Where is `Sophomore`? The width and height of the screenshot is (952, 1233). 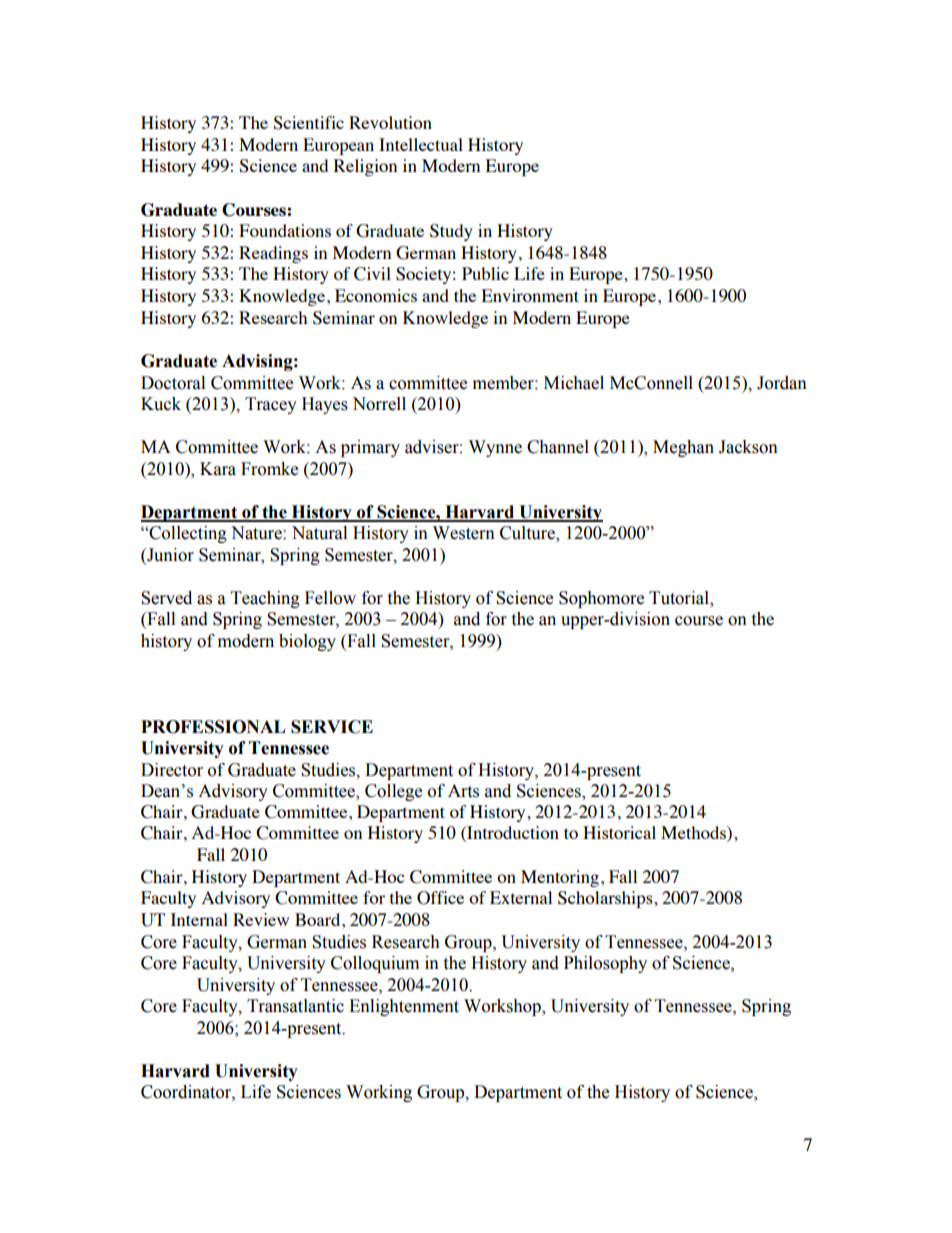 Sophomore is located at coordinates (601, 599).
